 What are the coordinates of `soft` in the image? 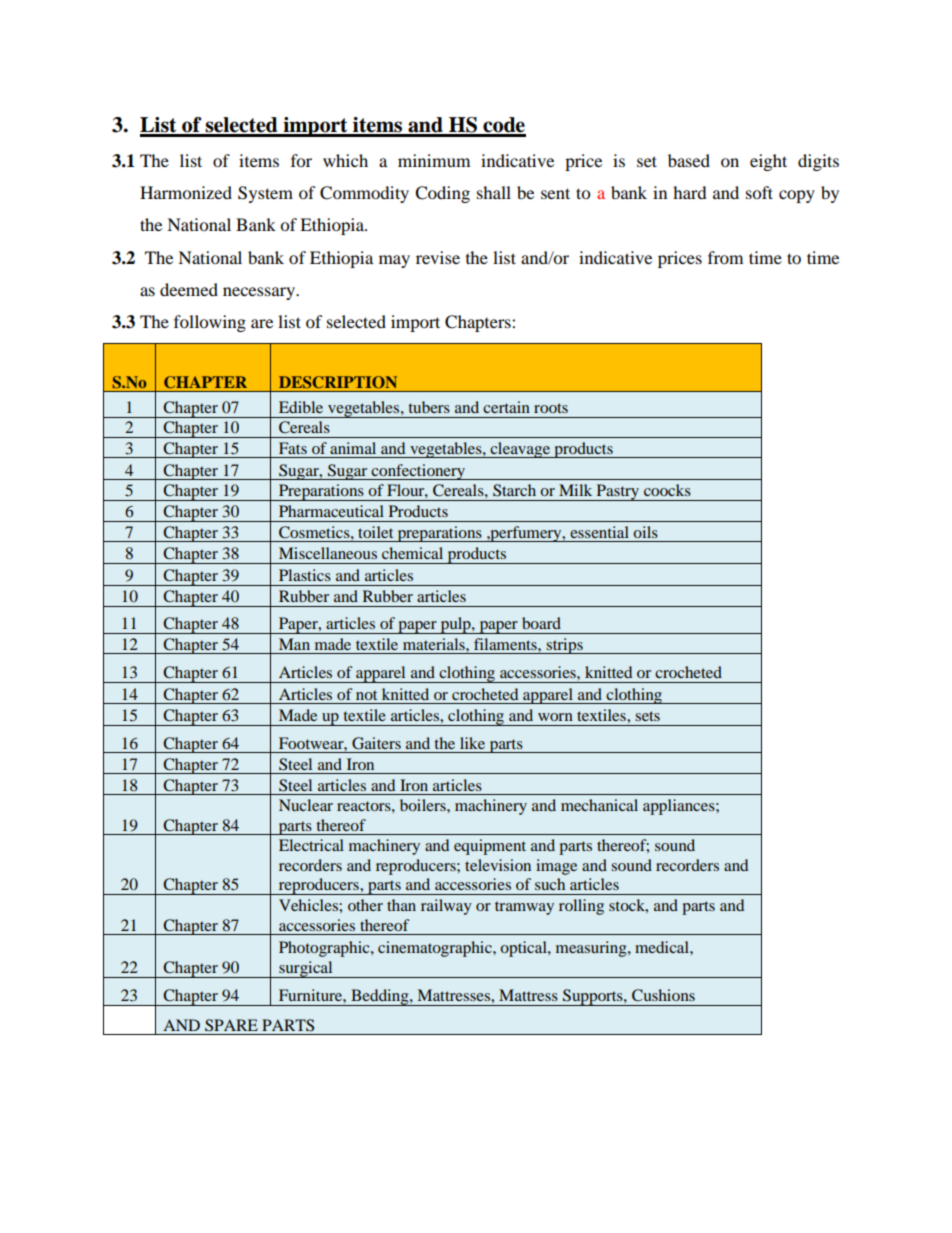 It's located at (759, 192).
